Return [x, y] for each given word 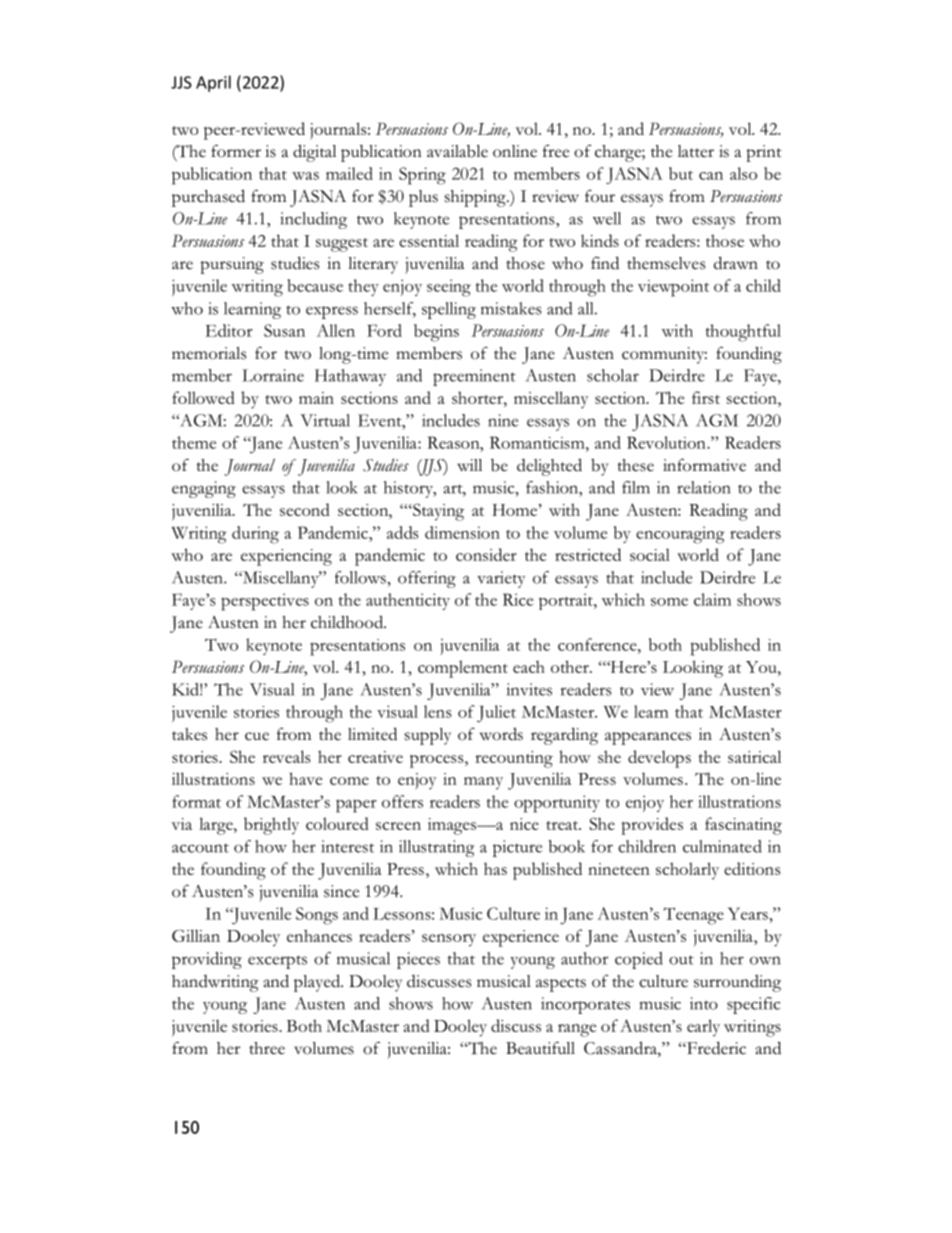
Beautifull [540, 1048]
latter [696, 151]
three [267, 1048]
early [703, 1028]
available [457, 151]
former [236, 151]
